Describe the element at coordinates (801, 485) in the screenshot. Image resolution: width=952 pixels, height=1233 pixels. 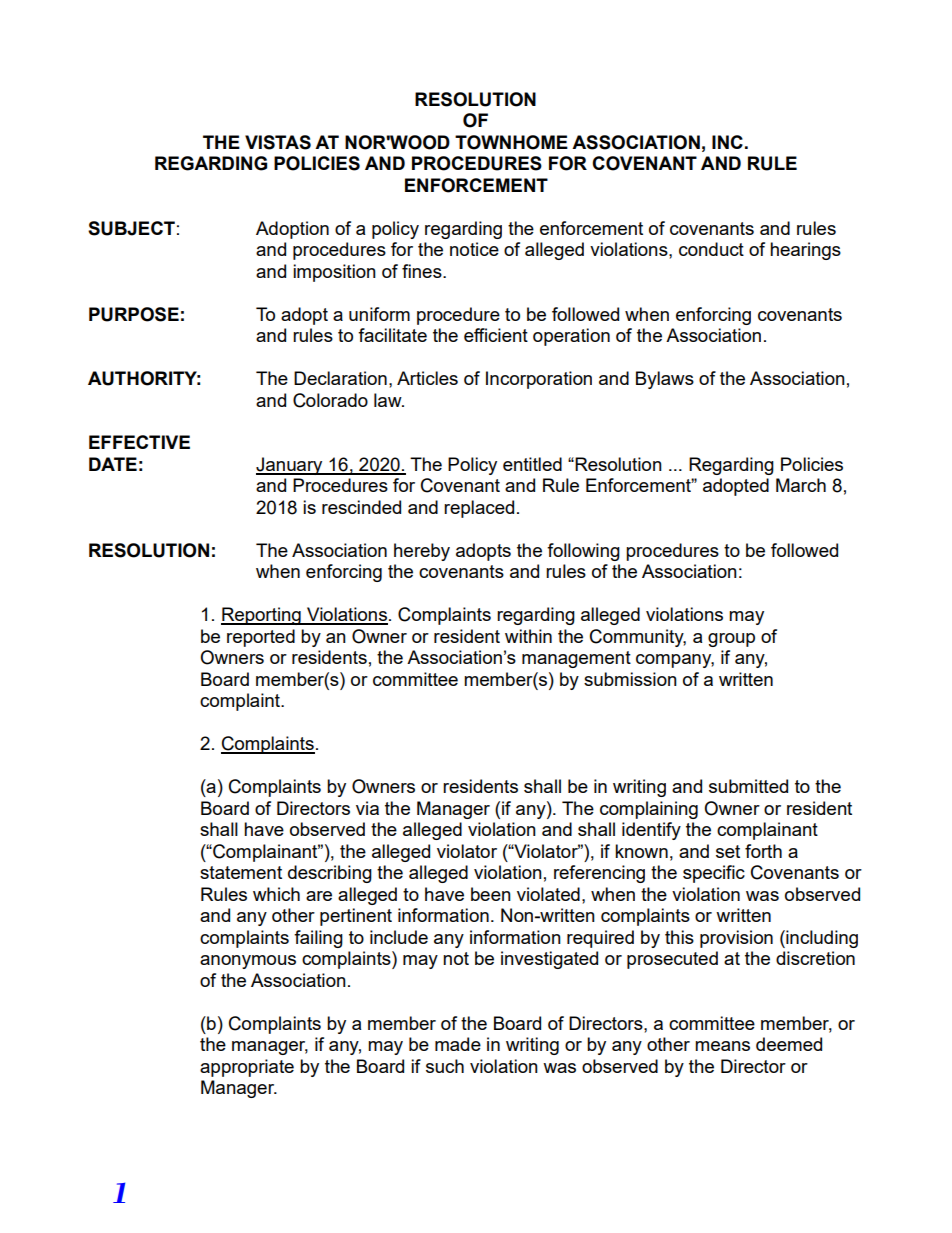
I see `March` at that location.
